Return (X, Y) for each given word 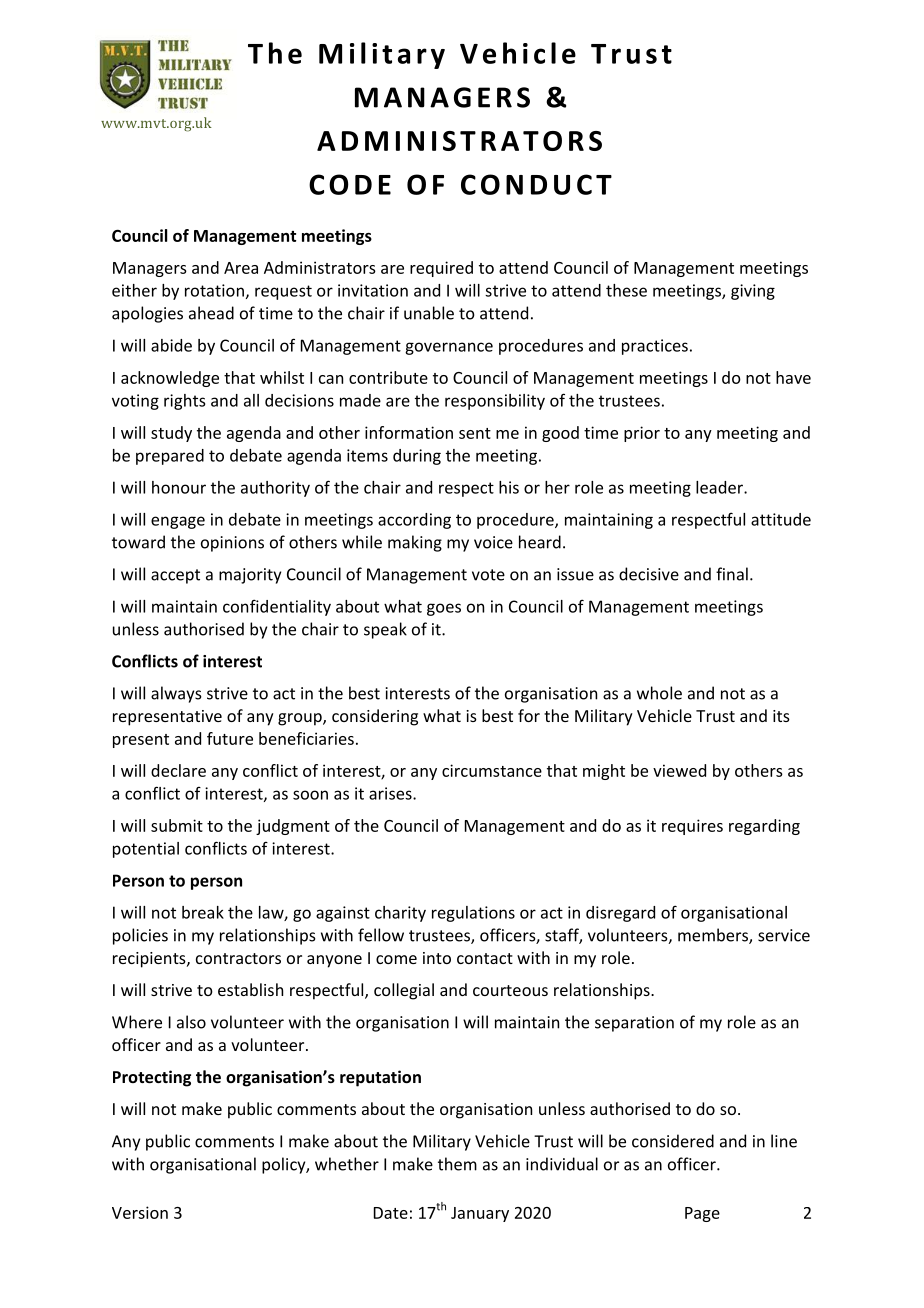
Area (241, 268)
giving (753, 292)
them (457, 1164)
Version (140, 1212)
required (441, 269)
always (176, 694)
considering (375, 717)
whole (659, 693)
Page (702, 1214)
